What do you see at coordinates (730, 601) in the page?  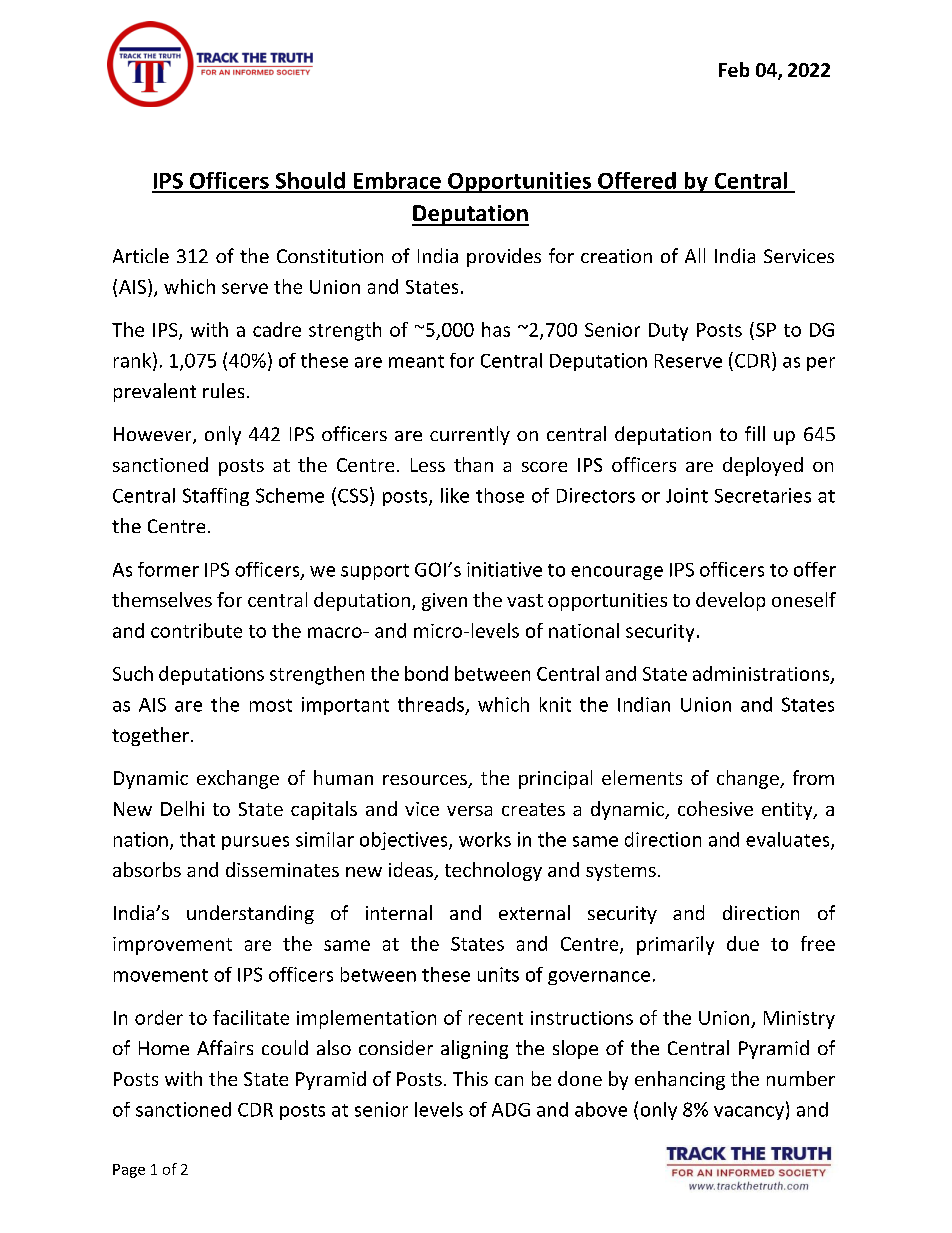 I see `develop` at bounding box center [730, 601].
